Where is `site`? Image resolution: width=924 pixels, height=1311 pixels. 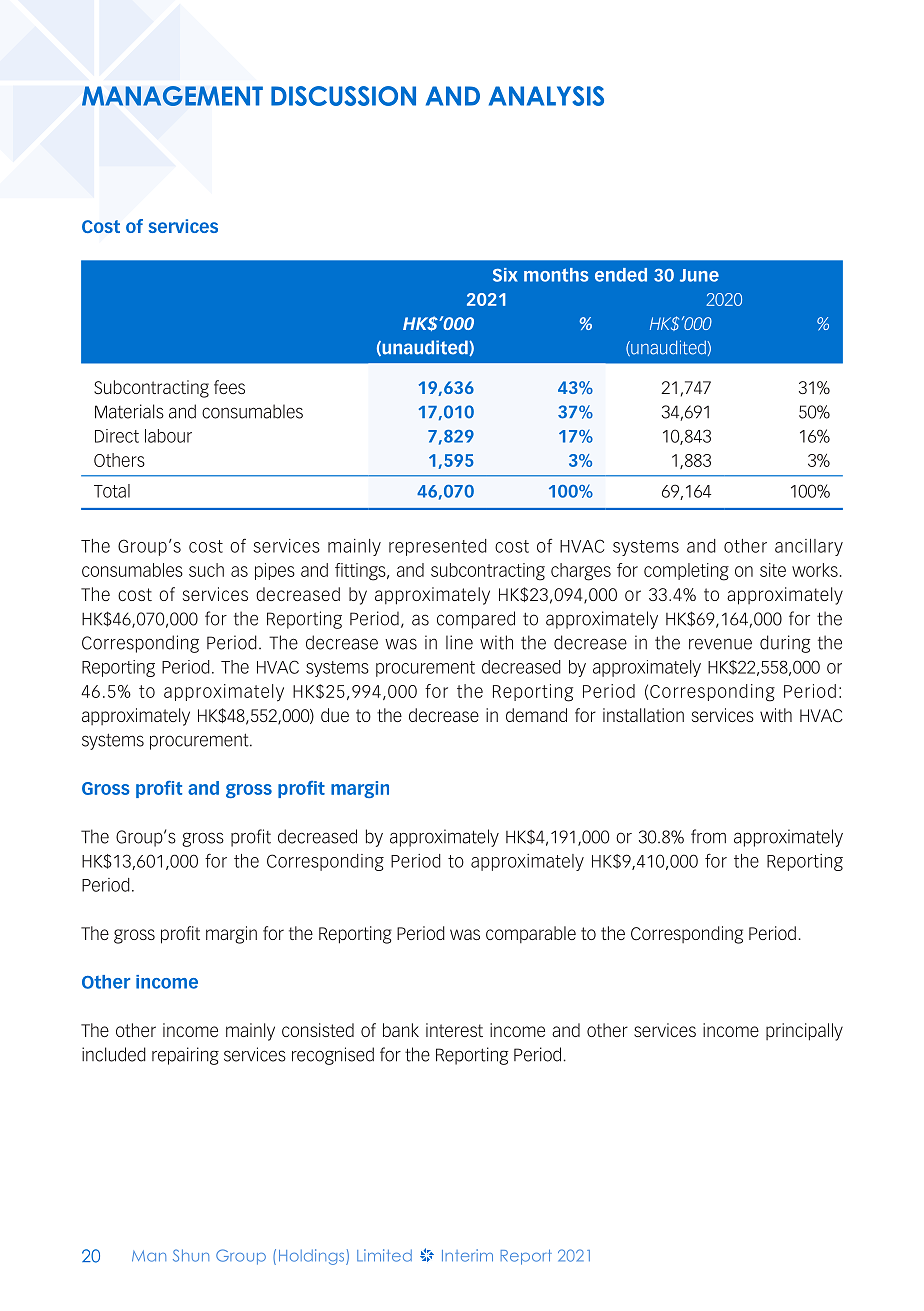 site is located at coordinates (773, 570).
